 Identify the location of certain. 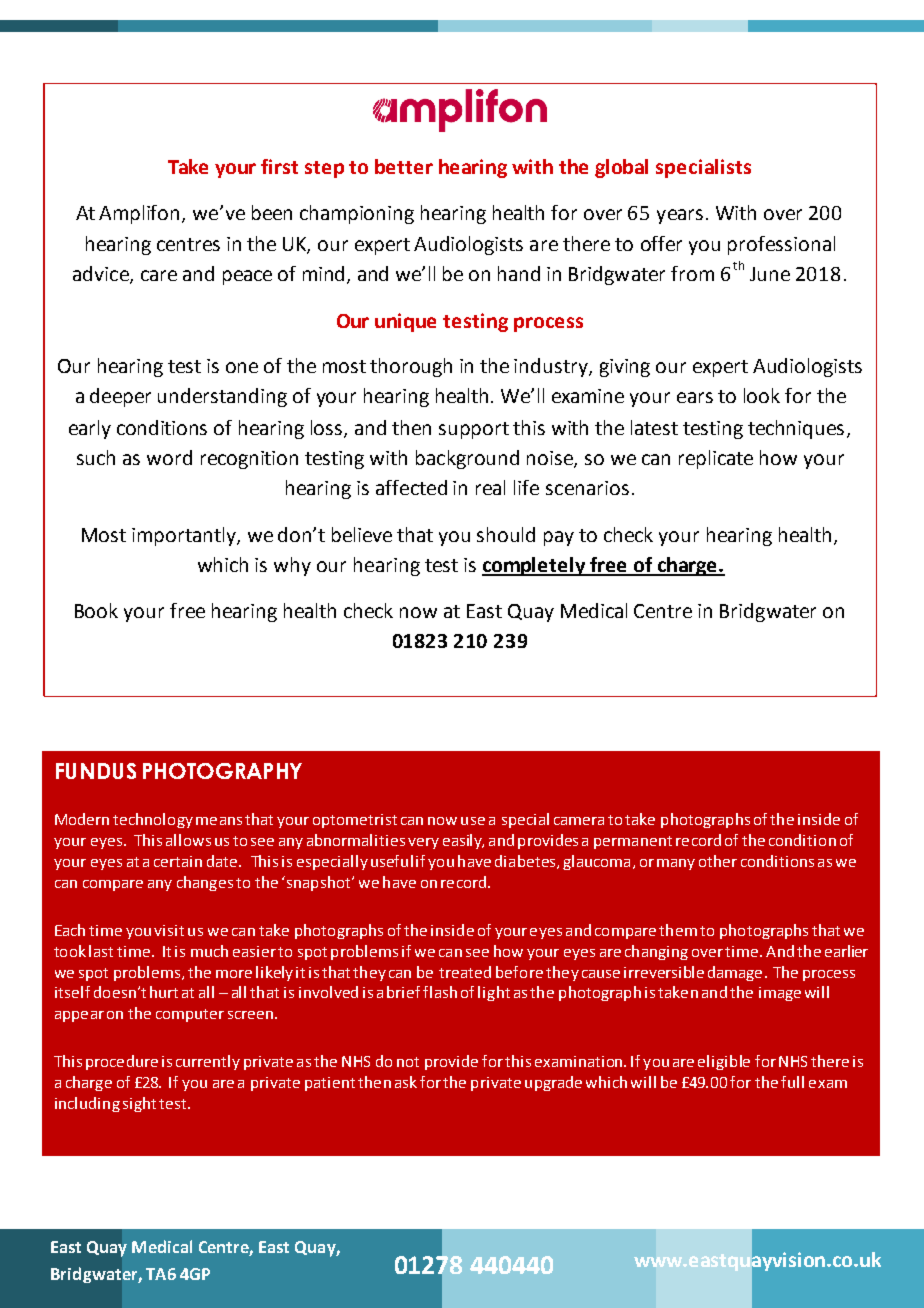
(178, 861).
